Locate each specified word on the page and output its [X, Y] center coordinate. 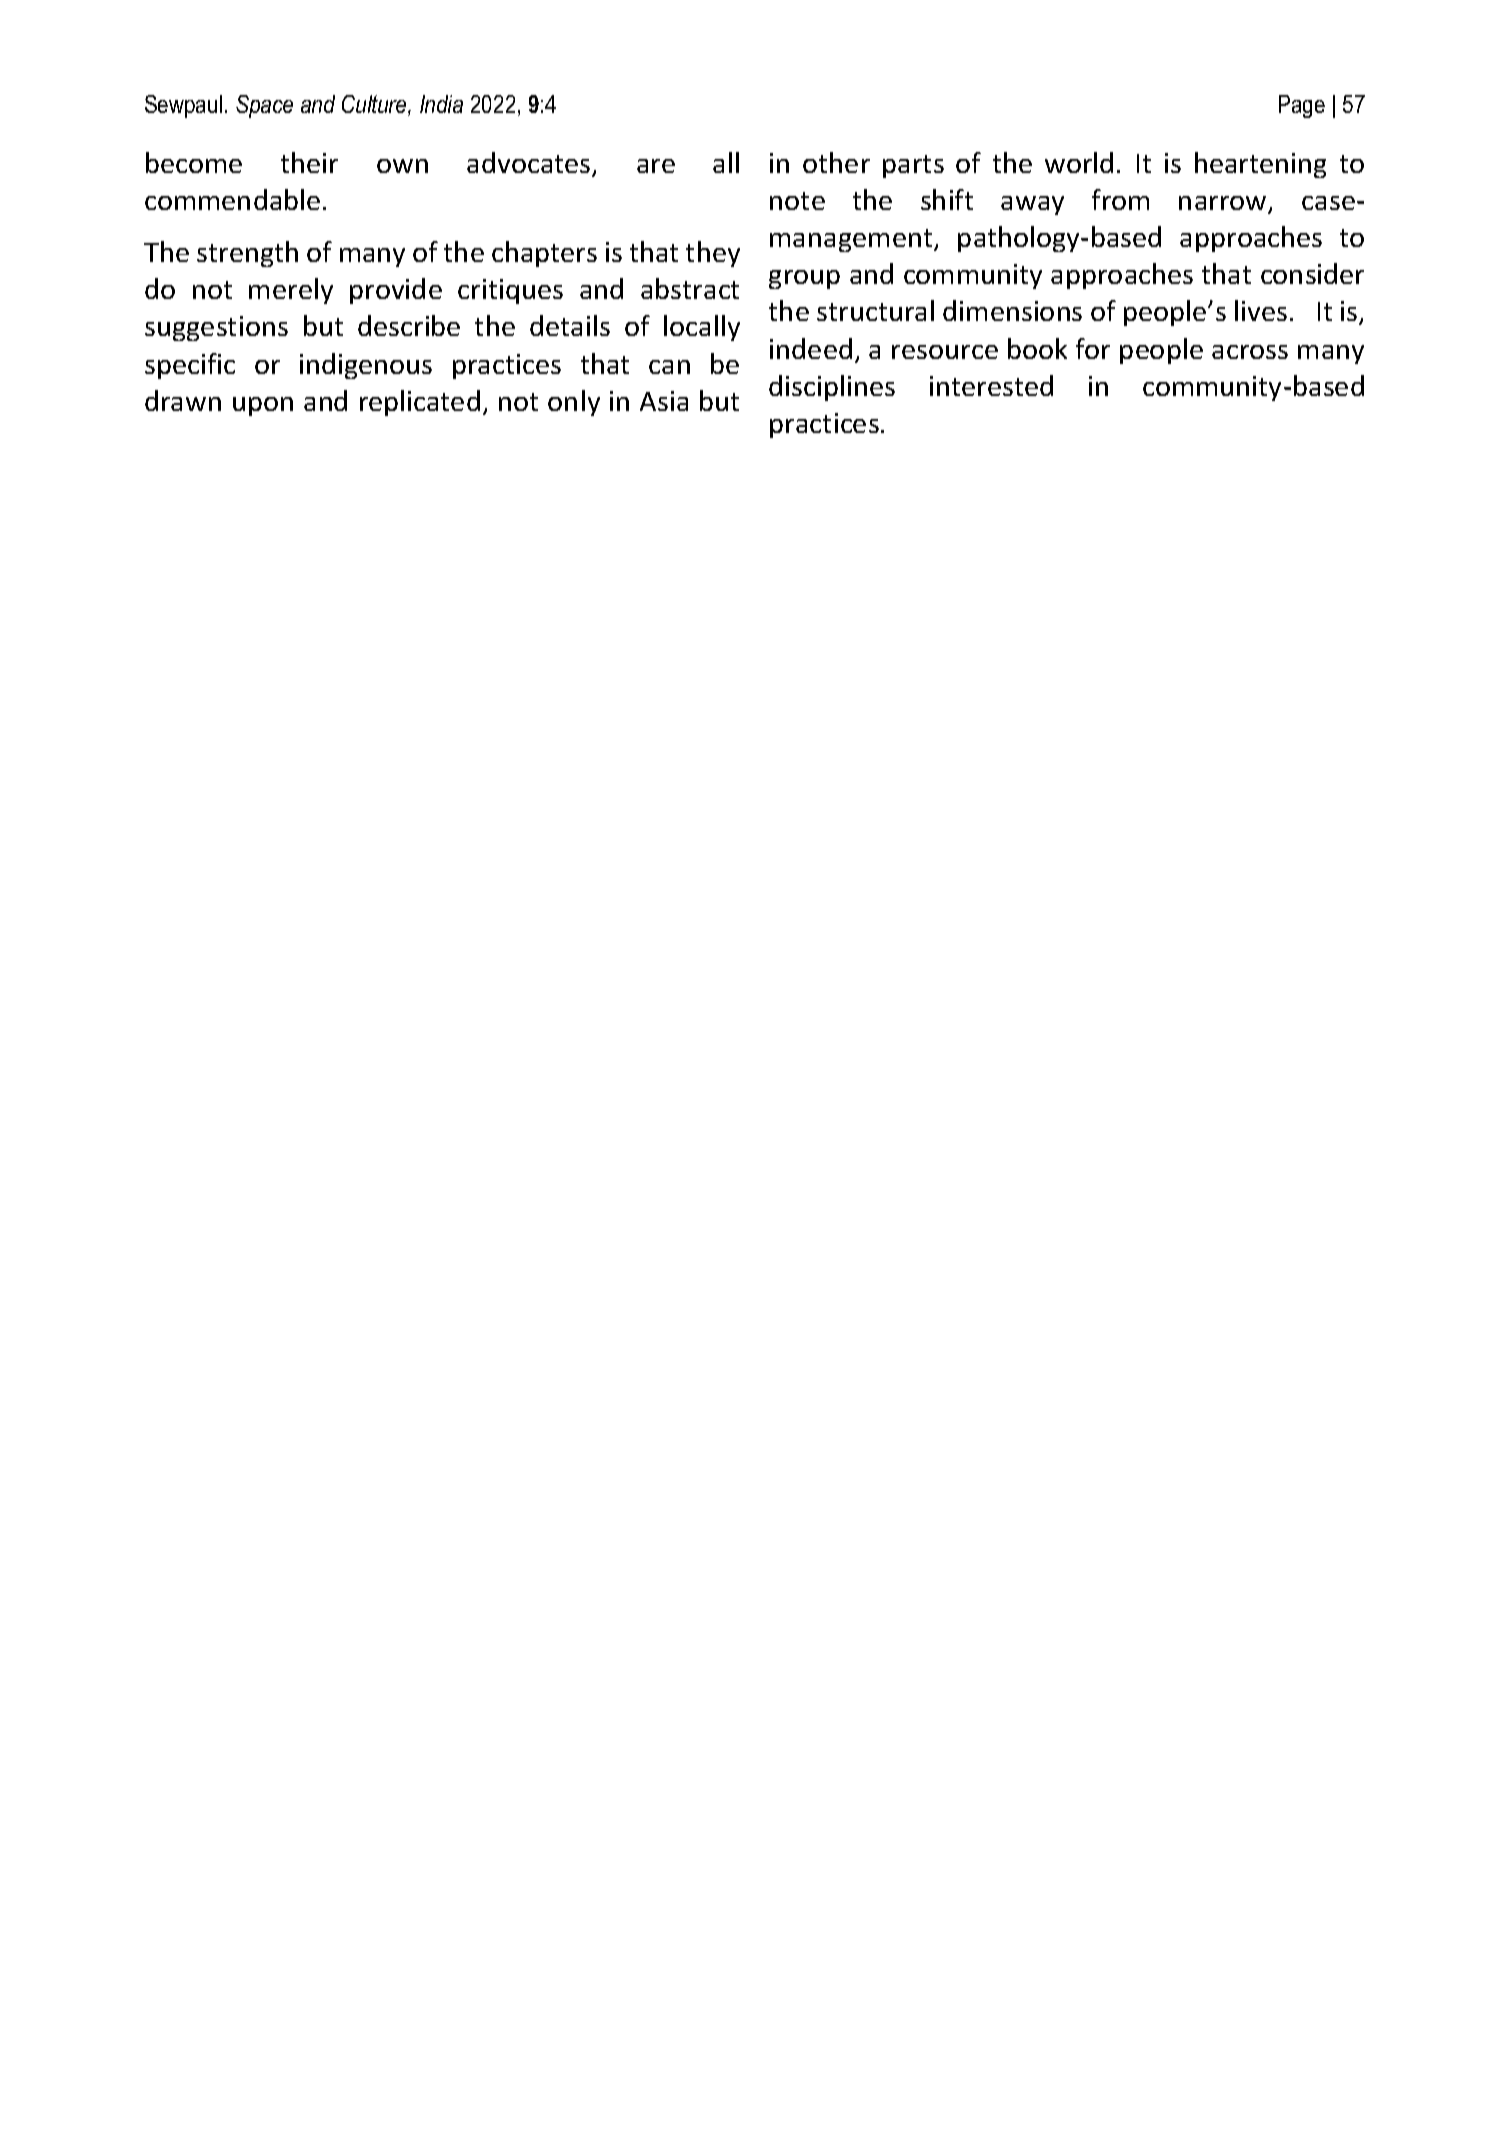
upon [263, 406]
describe [409, 325]
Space [264, 106]
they [713, 254]
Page [1302, 106]
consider [1312, 273]
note [797, 201]
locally [702, 328]
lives [1261, 310]
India [441, 104]
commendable [232, 199]
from [1120, 199]
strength [247, 254]
